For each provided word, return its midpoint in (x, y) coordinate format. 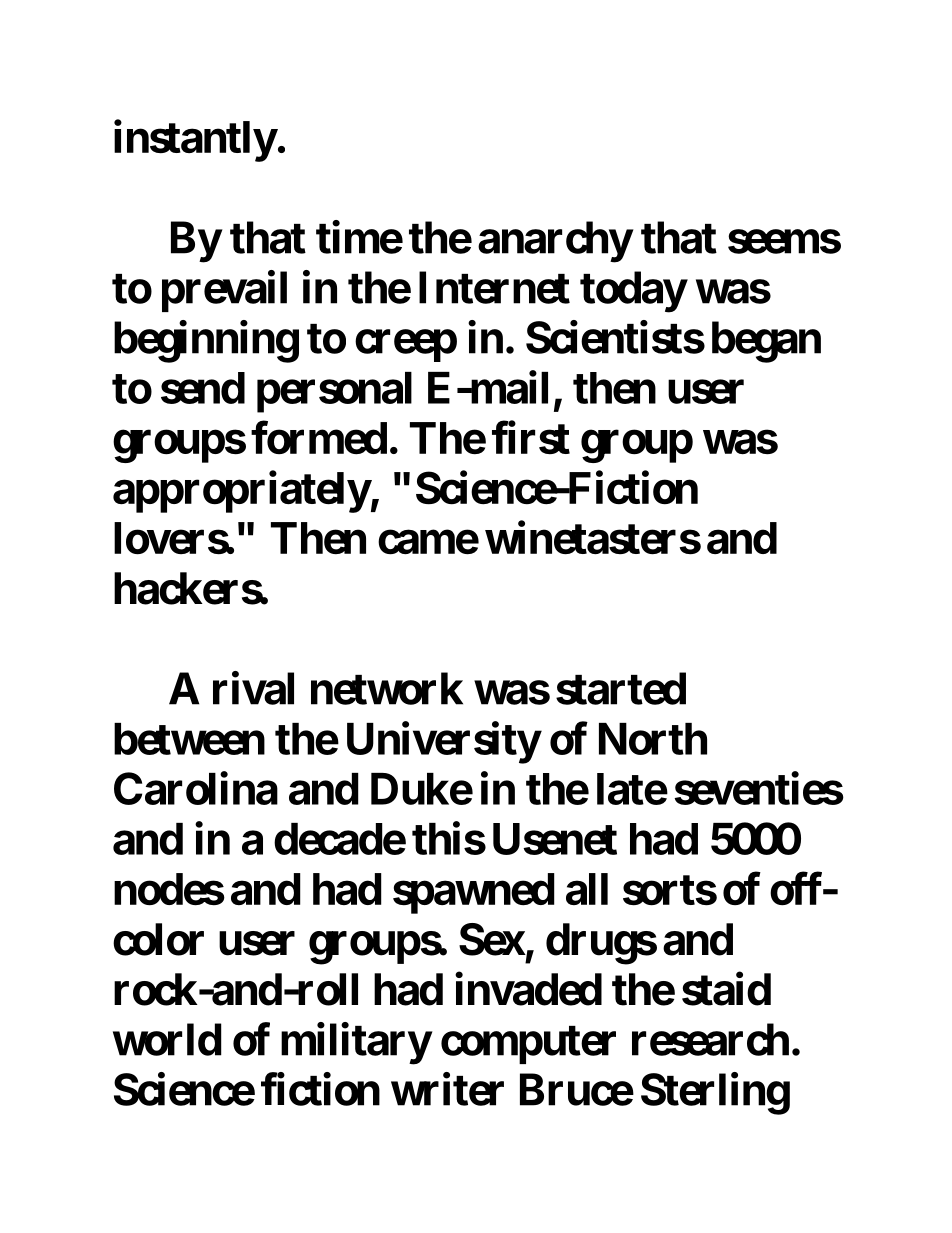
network (387, 688)
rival (253, 688)
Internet (494, 287)
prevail (224, 291)
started (621, 688)
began (766, 342)
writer (447, 1089)
